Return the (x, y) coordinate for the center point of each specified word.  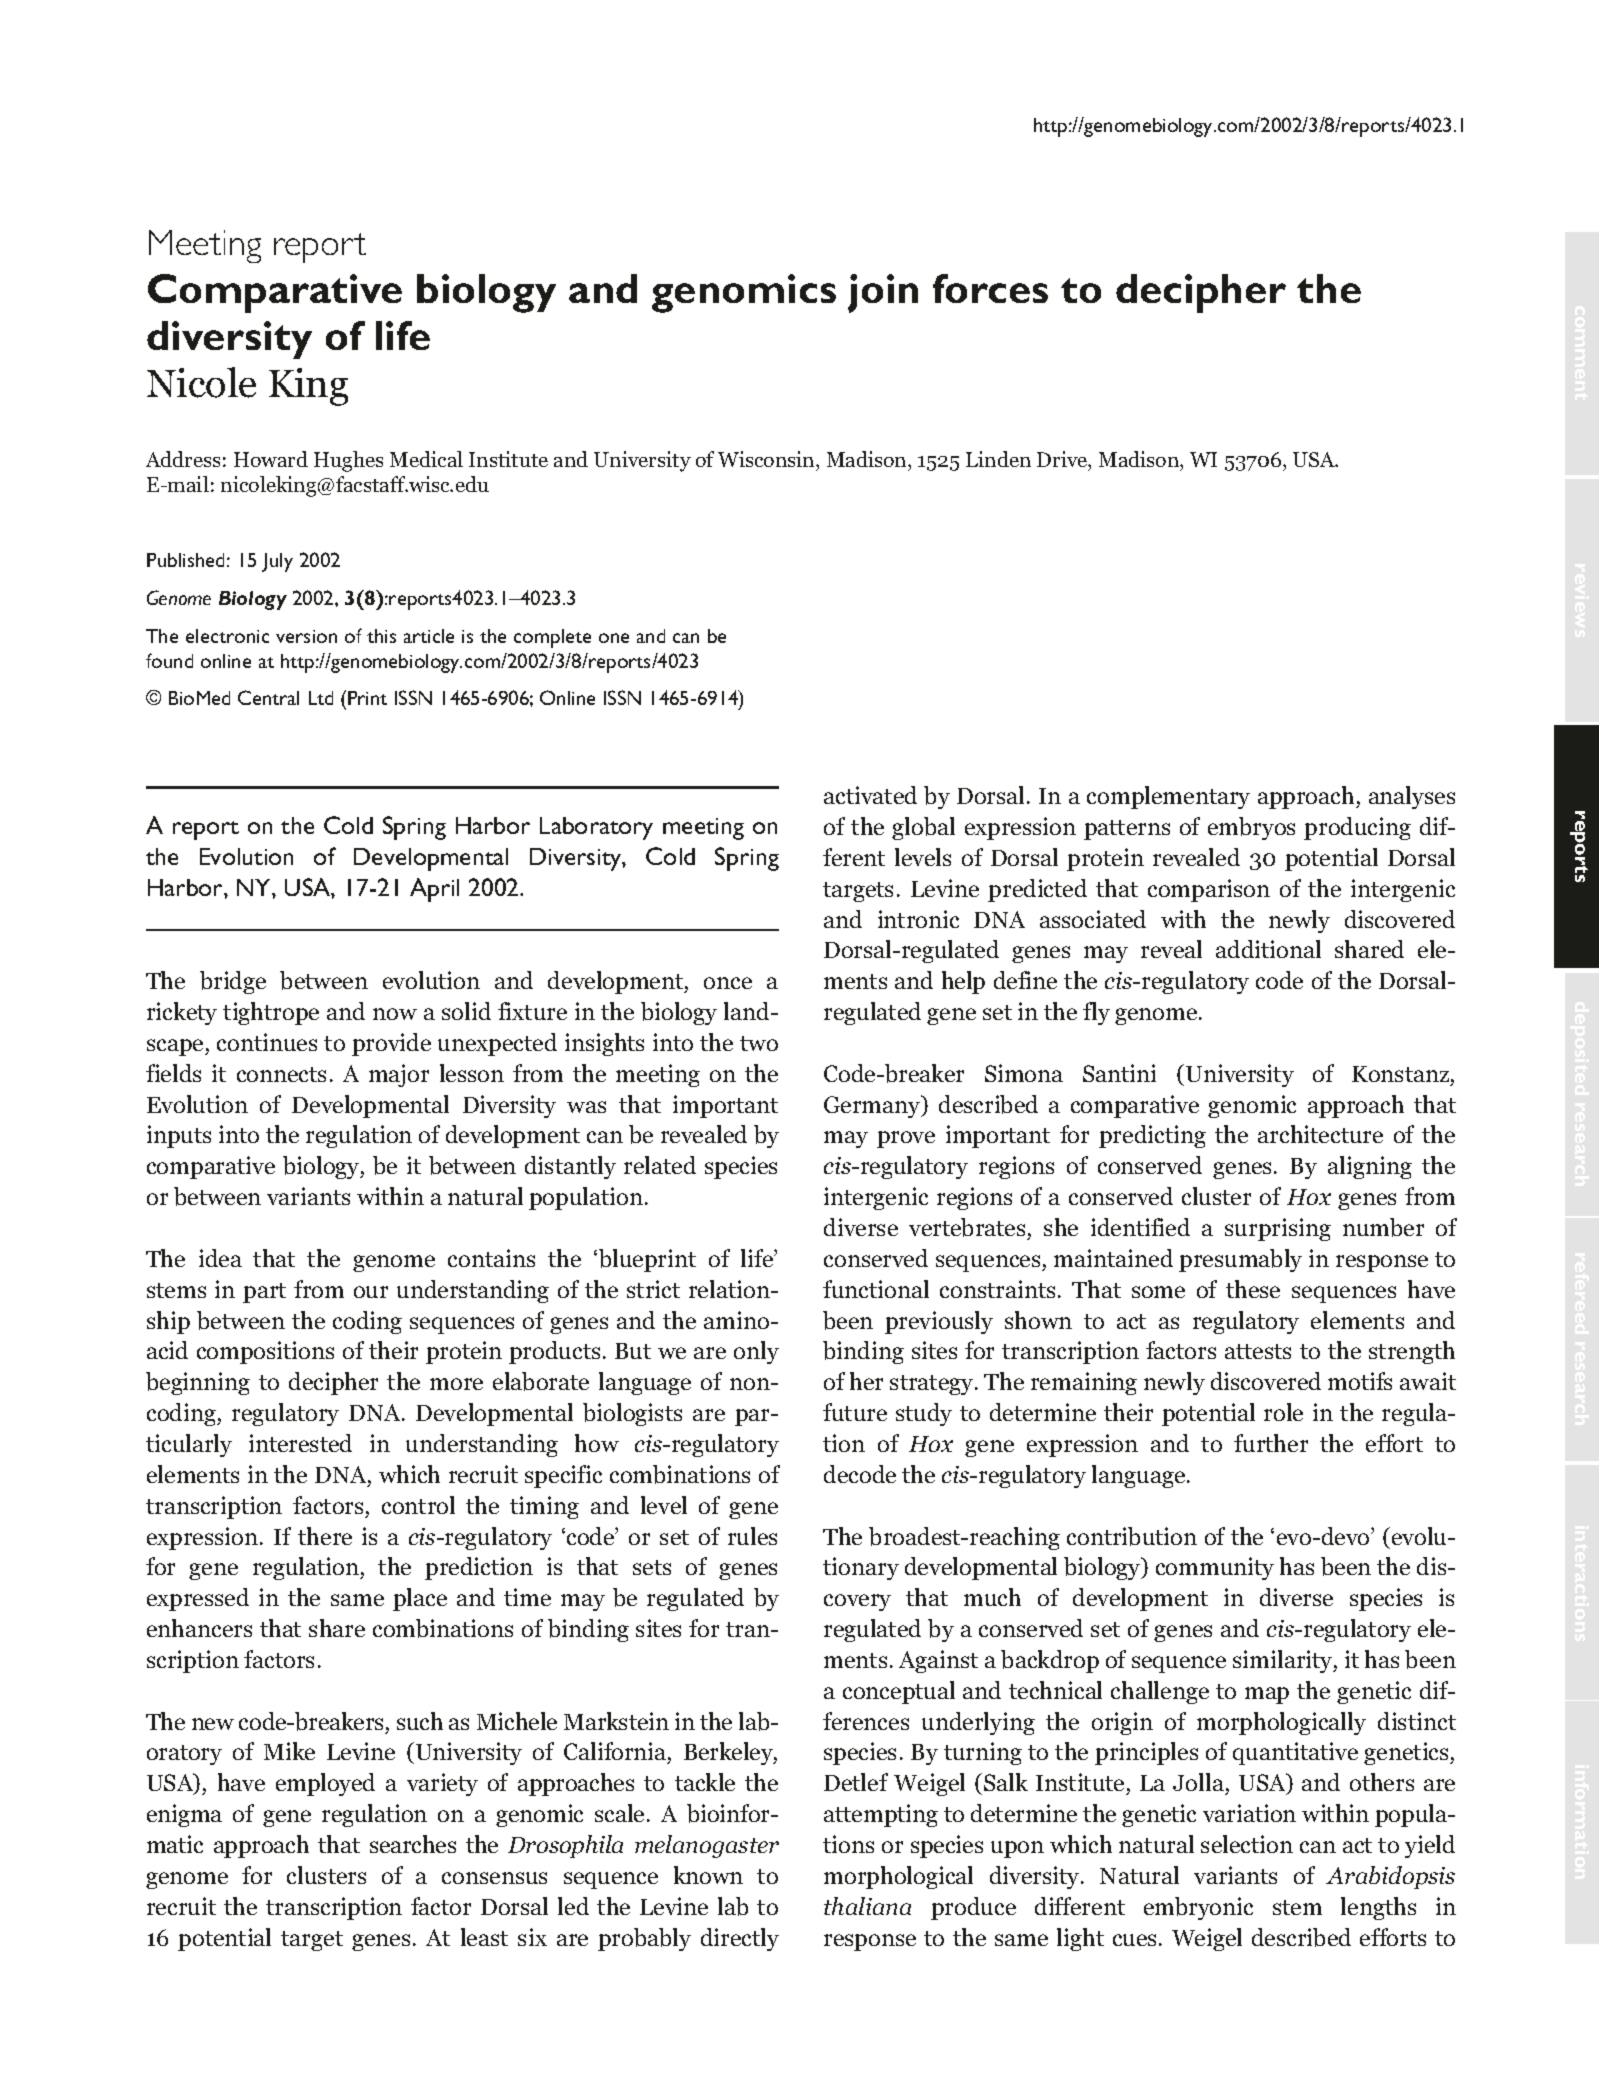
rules (752, 1536)
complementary (1168, 797)
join (883, 293)
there (325, 1536)
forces (990, 288)
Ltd (321, 698)
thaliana (867, 1906)
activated (870, 795)
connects (281, 1074)
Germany (873, 1106)
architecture (1320, 1134)
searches (413, 1844)
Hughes (348, 461)
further (1271, 1443)
